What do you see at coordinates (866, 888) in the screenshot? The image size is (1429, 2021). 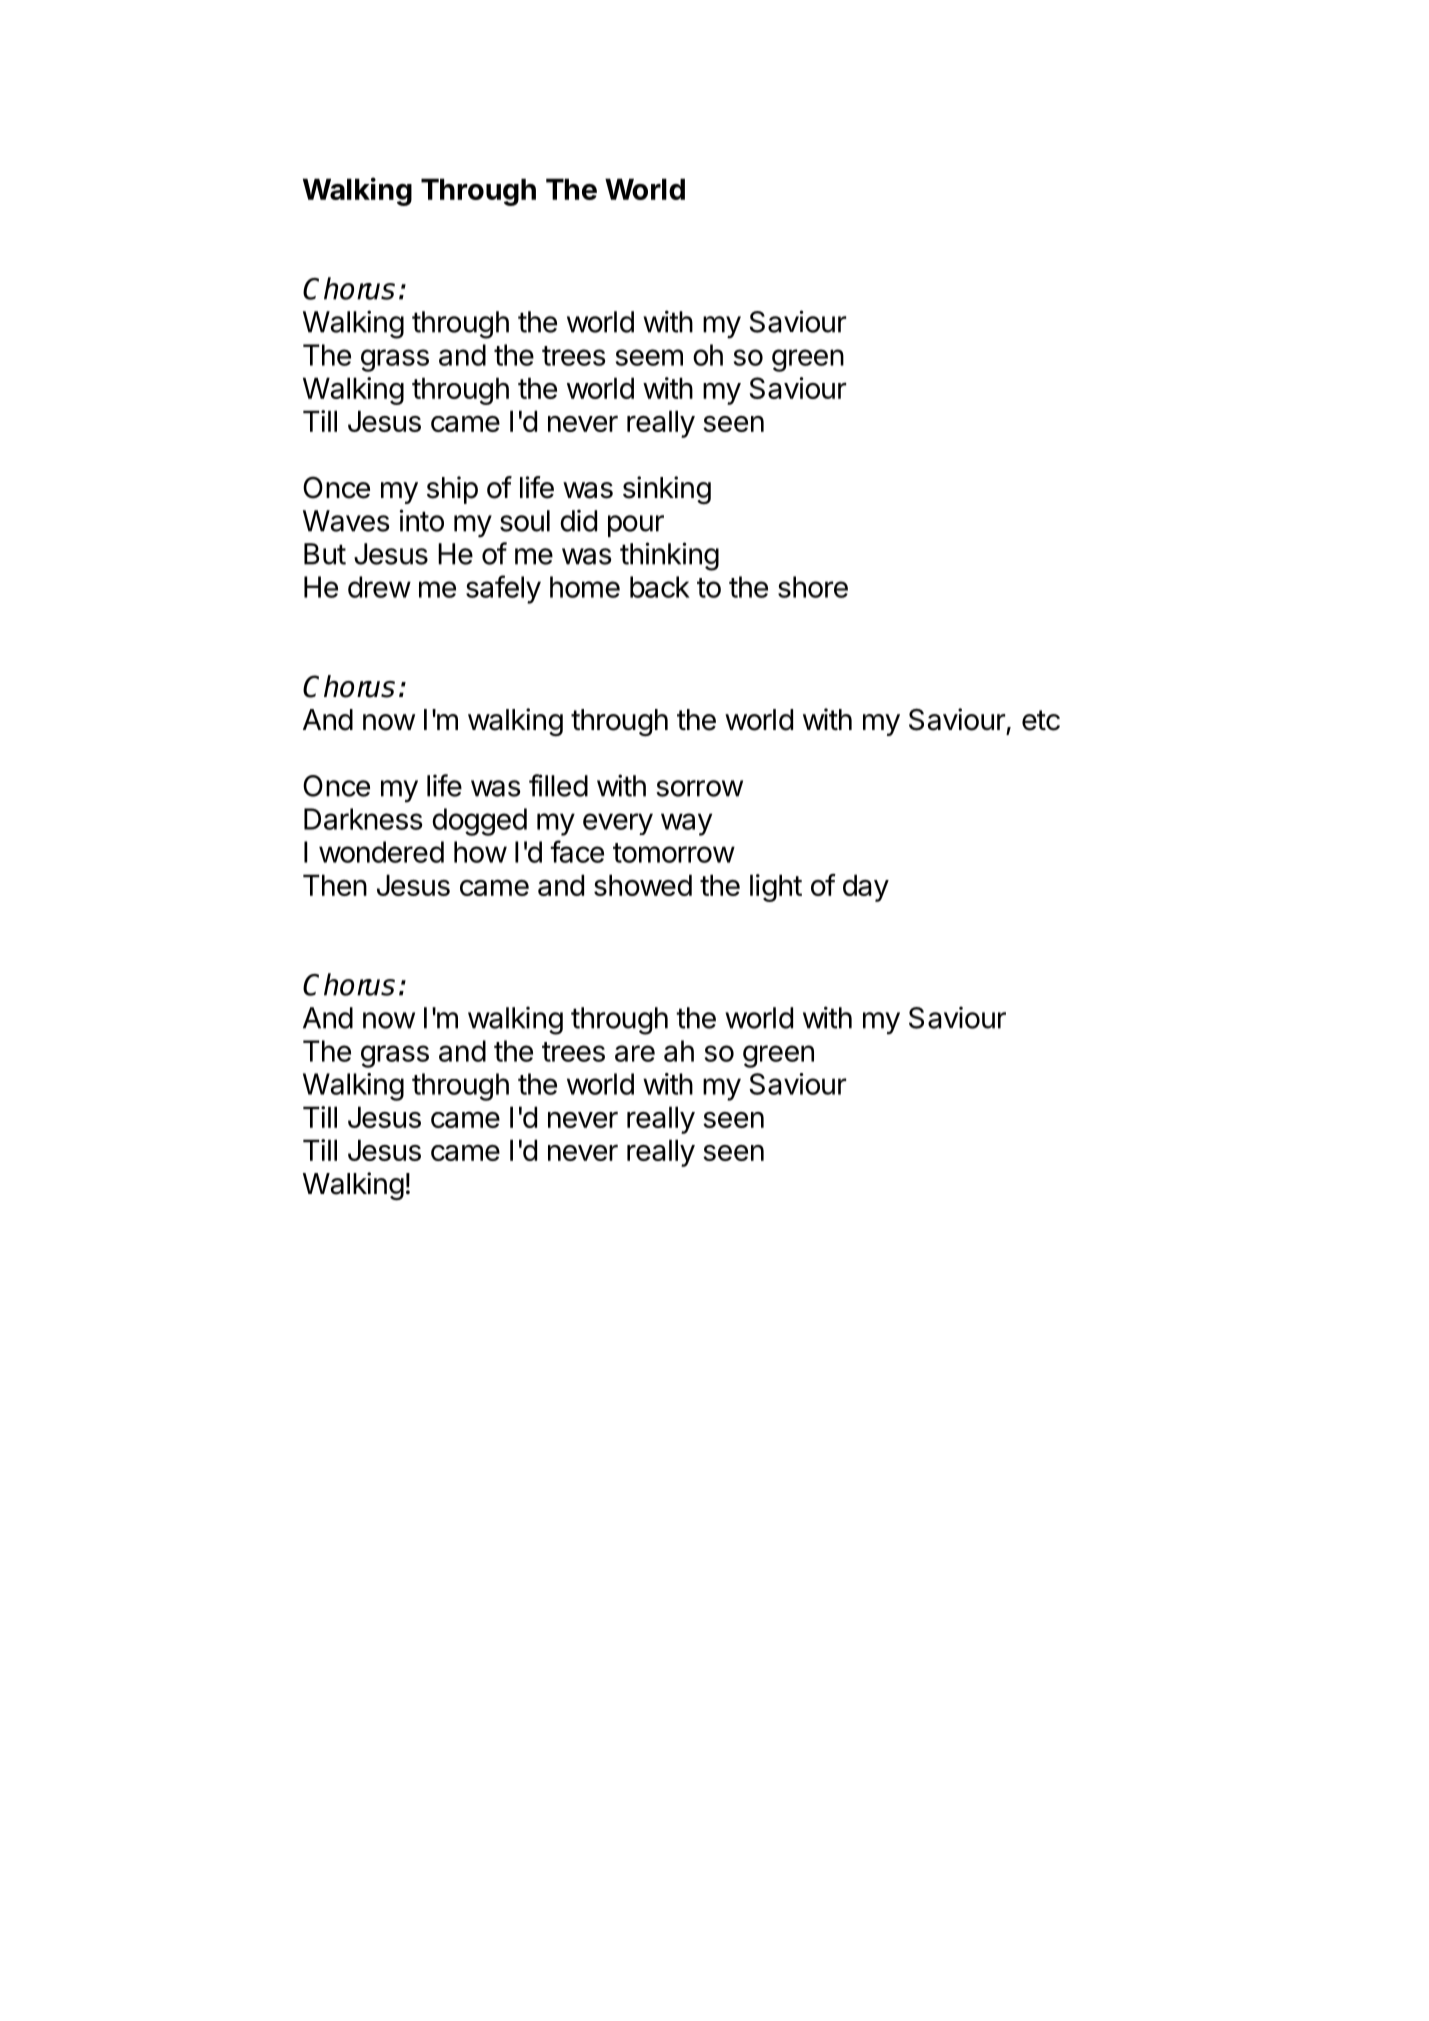 I see `day` at bounding box center [866, 888].
